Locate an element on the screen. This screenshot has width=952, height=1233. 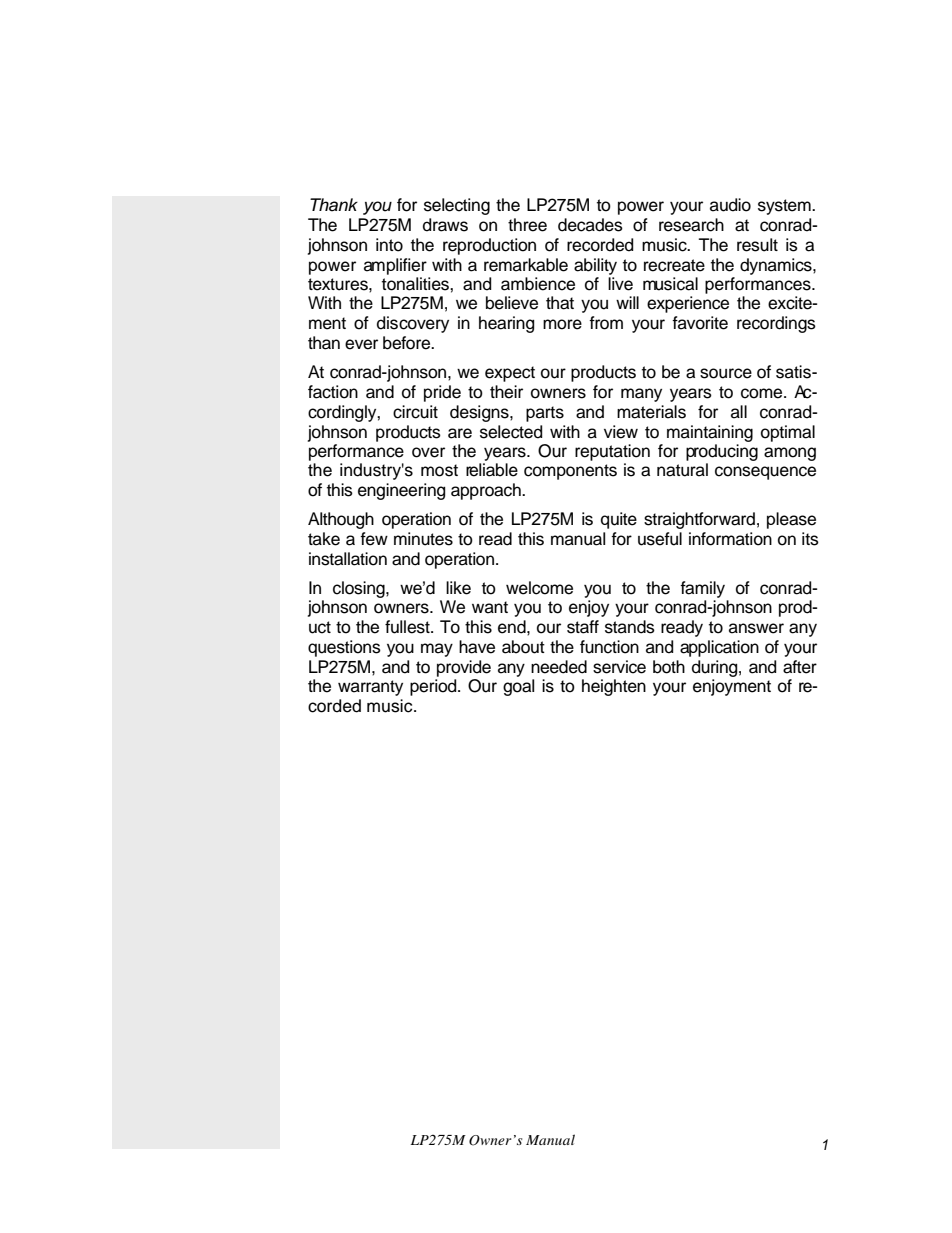
please is located at coordinates (791, 520).
